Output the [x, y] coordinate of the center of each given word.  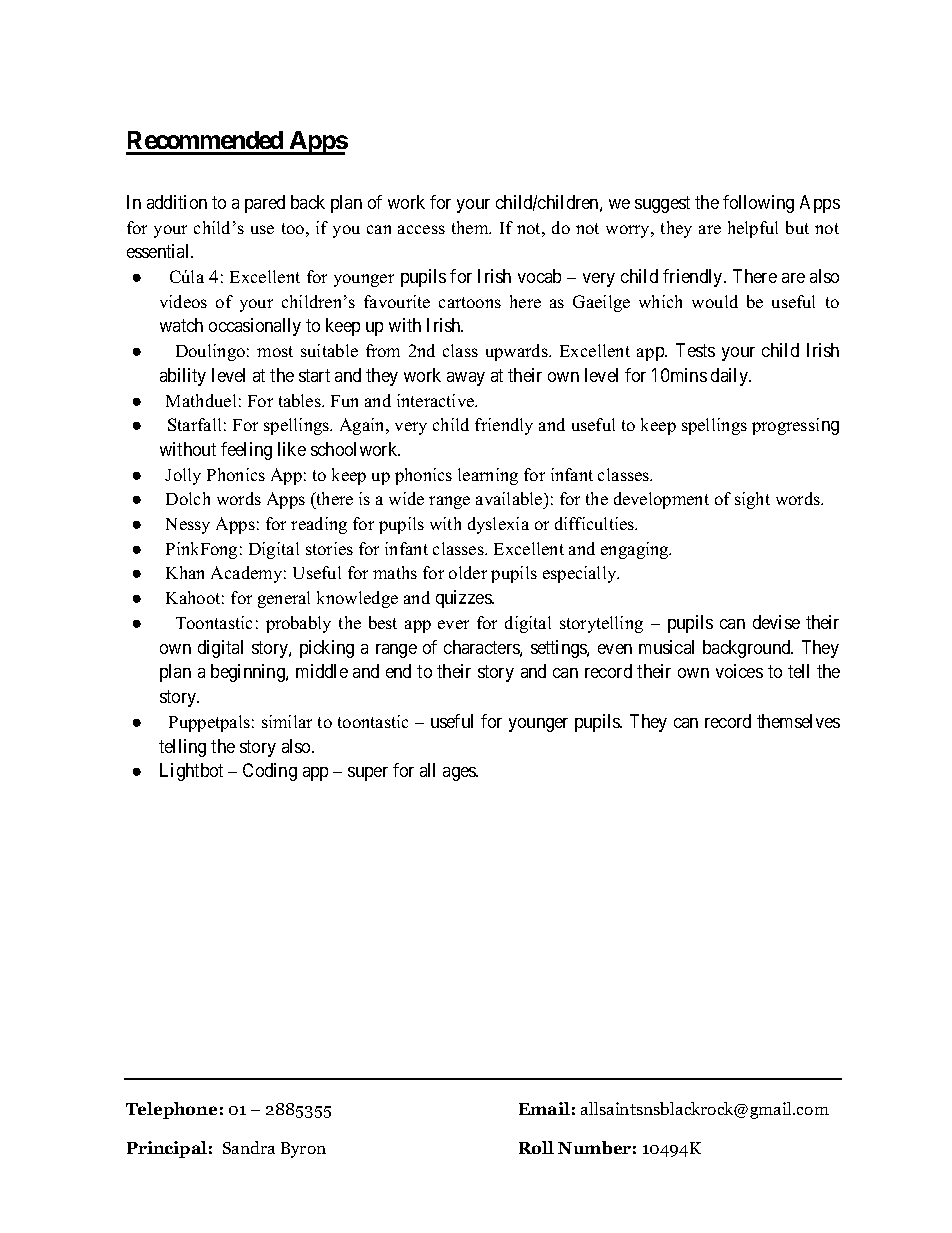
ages [460, 774]
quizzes [464, 599]
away [466, 379]
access [421, 229]
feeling [246, 451]
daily [731, 377]
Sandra [249, 1147]
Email [544, 1108]
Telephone [171, 1110]
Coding [270, 772]
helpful [753, 229]
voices [739, 671]
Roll [536, 1147]
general [284, 599]
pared [265, 204]
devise [776, 622]
